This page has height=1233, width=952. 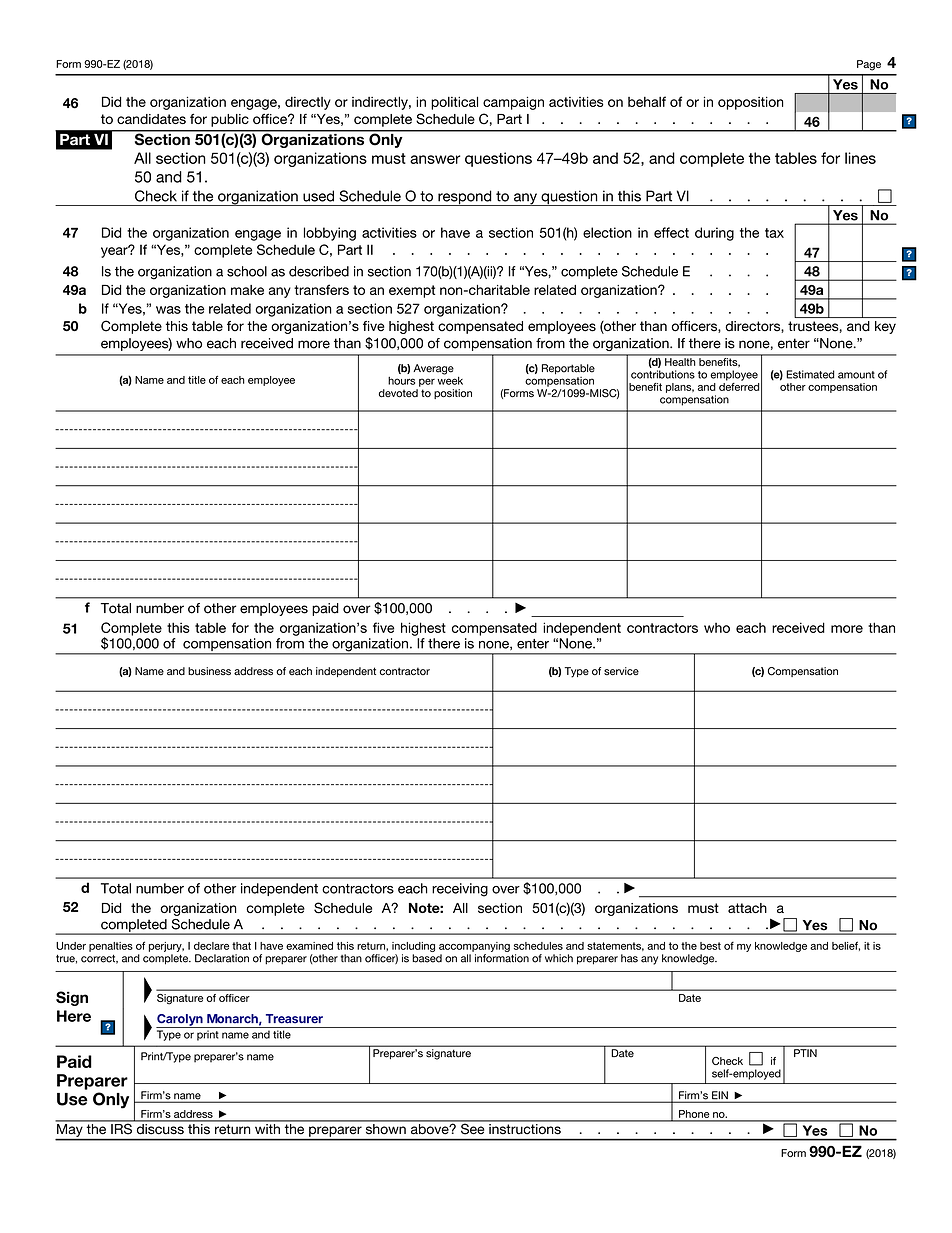 What do you see at coordinates (869, 65) in the page?
I see `Page` at bounding box center [869, 65].
